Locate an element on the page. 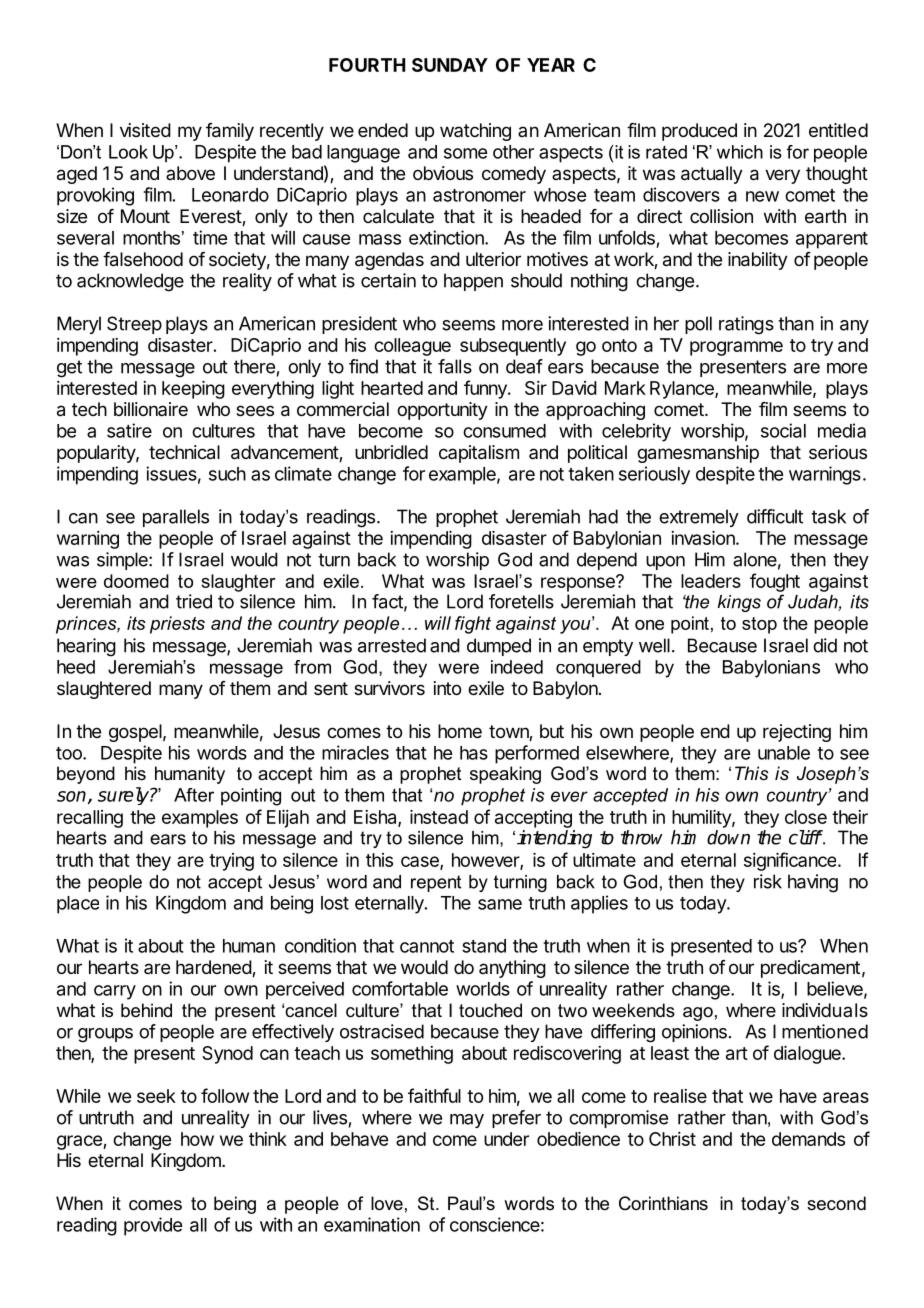 The image size is (924, 1308). alone is located at coordinates (755, 559).
